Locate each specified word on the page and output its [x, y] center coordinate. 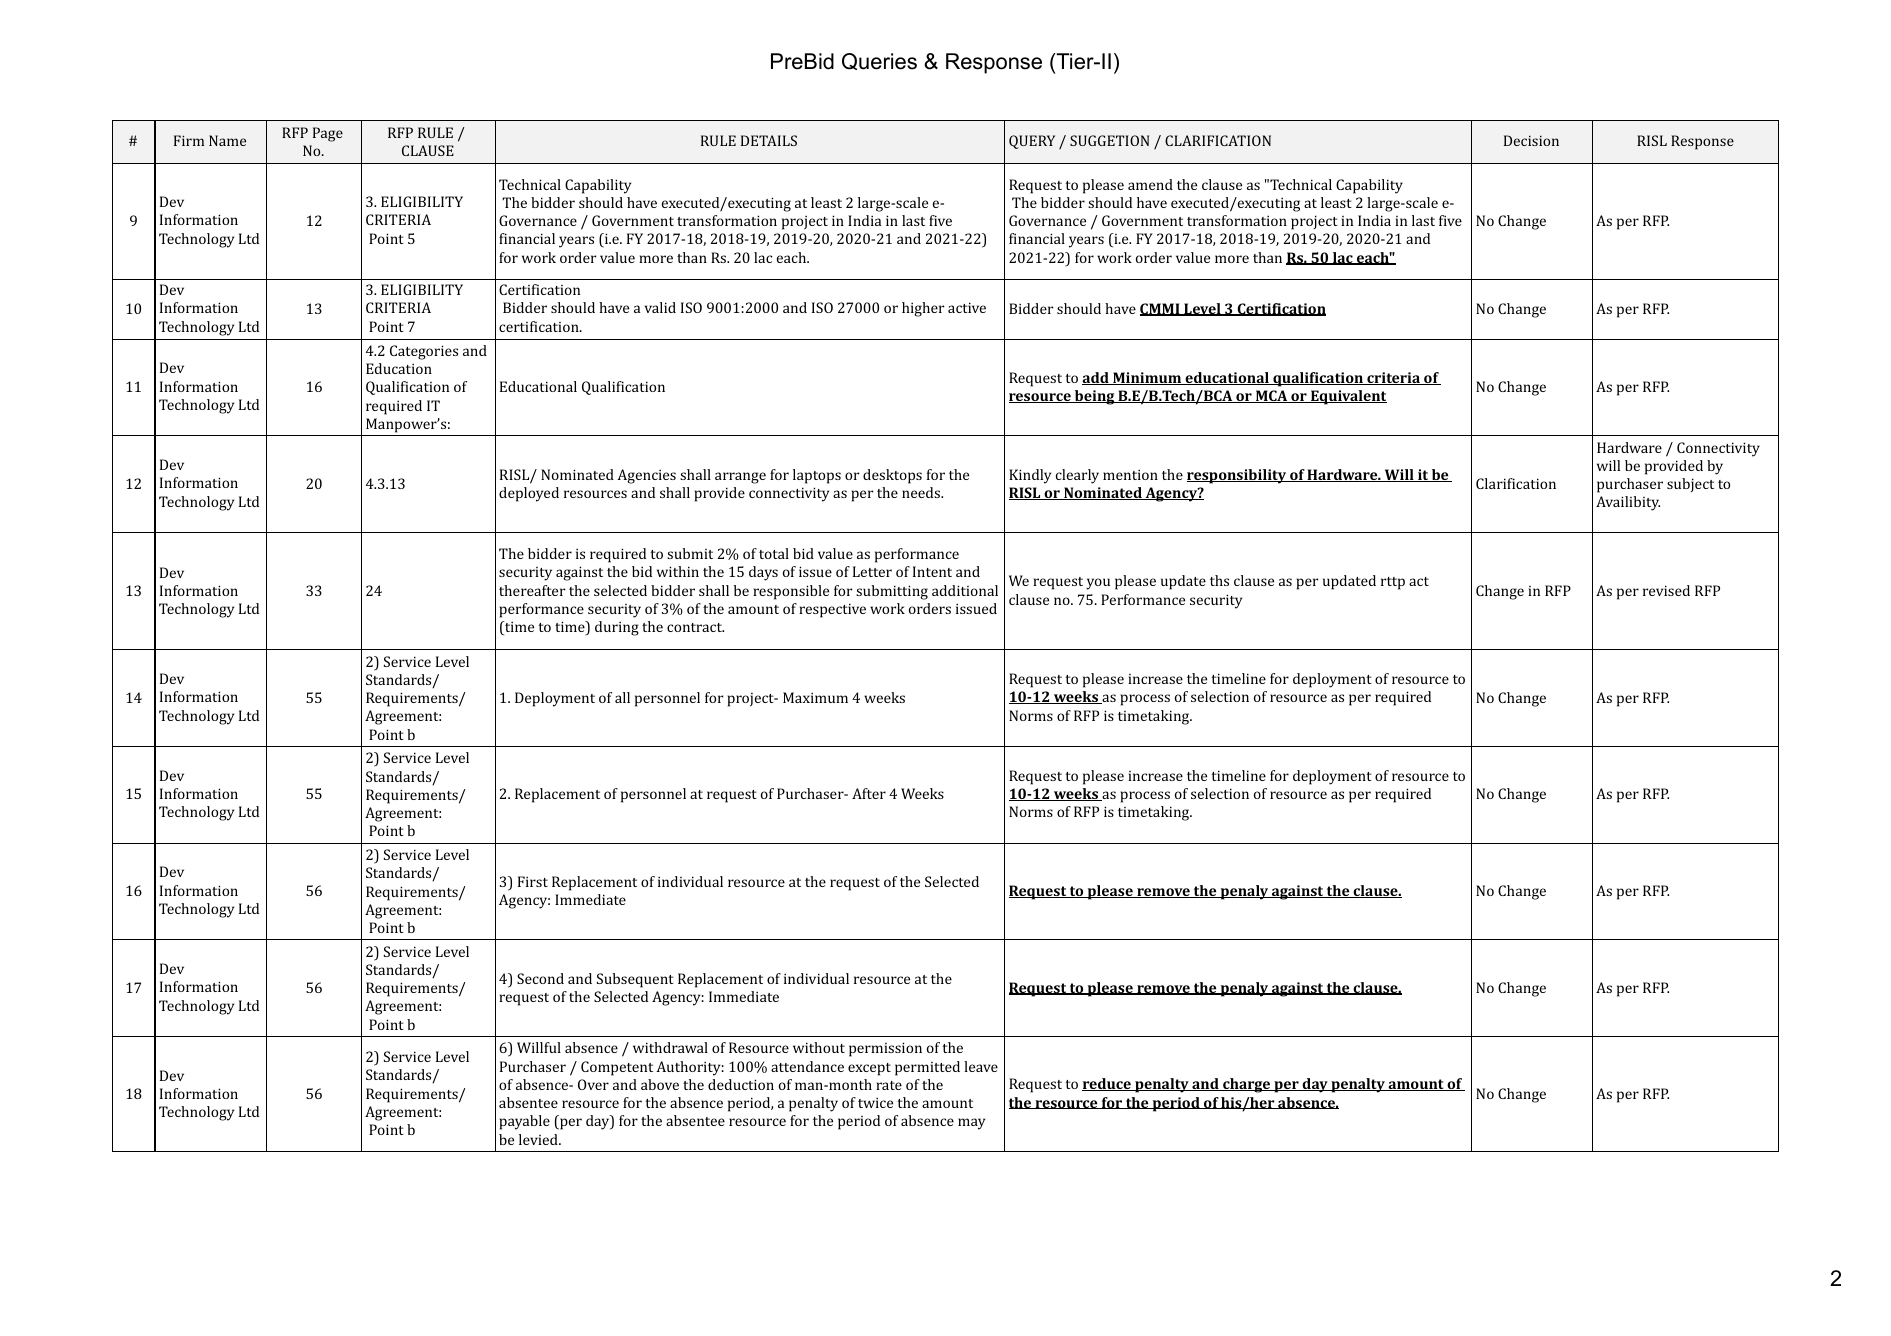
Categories [424, 352]
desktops [892, 476]
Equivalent [1348, 397]
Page [328, 134]
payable [525, 1122]
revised [1666, 590]
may [971, 1124]
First [533, 881]
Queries [879, 61]
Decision [1531, 140]
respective [832, 610]
